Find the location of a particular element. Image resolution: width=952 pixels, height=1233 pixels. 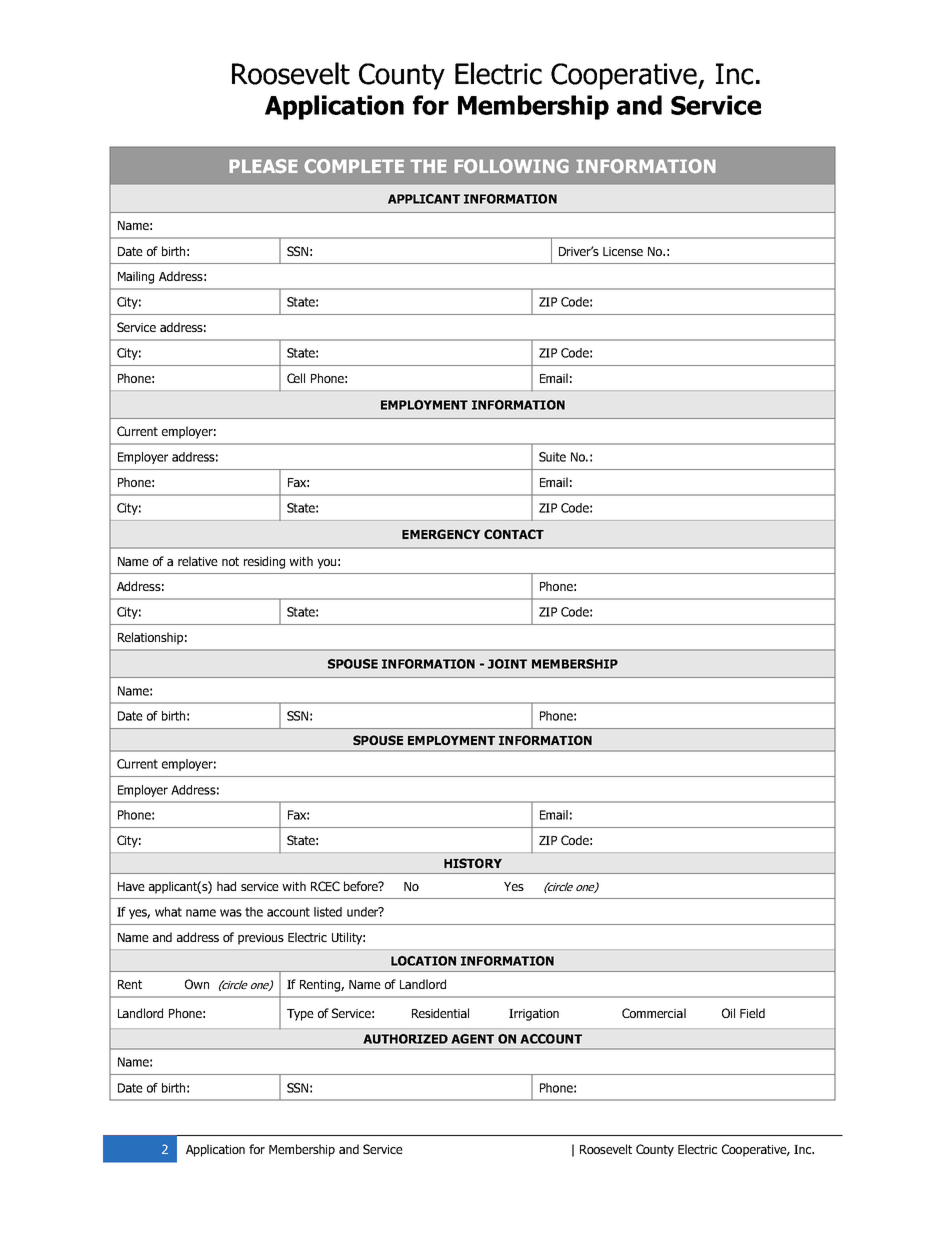

CONTACT is located at coordinates (514, 534).
